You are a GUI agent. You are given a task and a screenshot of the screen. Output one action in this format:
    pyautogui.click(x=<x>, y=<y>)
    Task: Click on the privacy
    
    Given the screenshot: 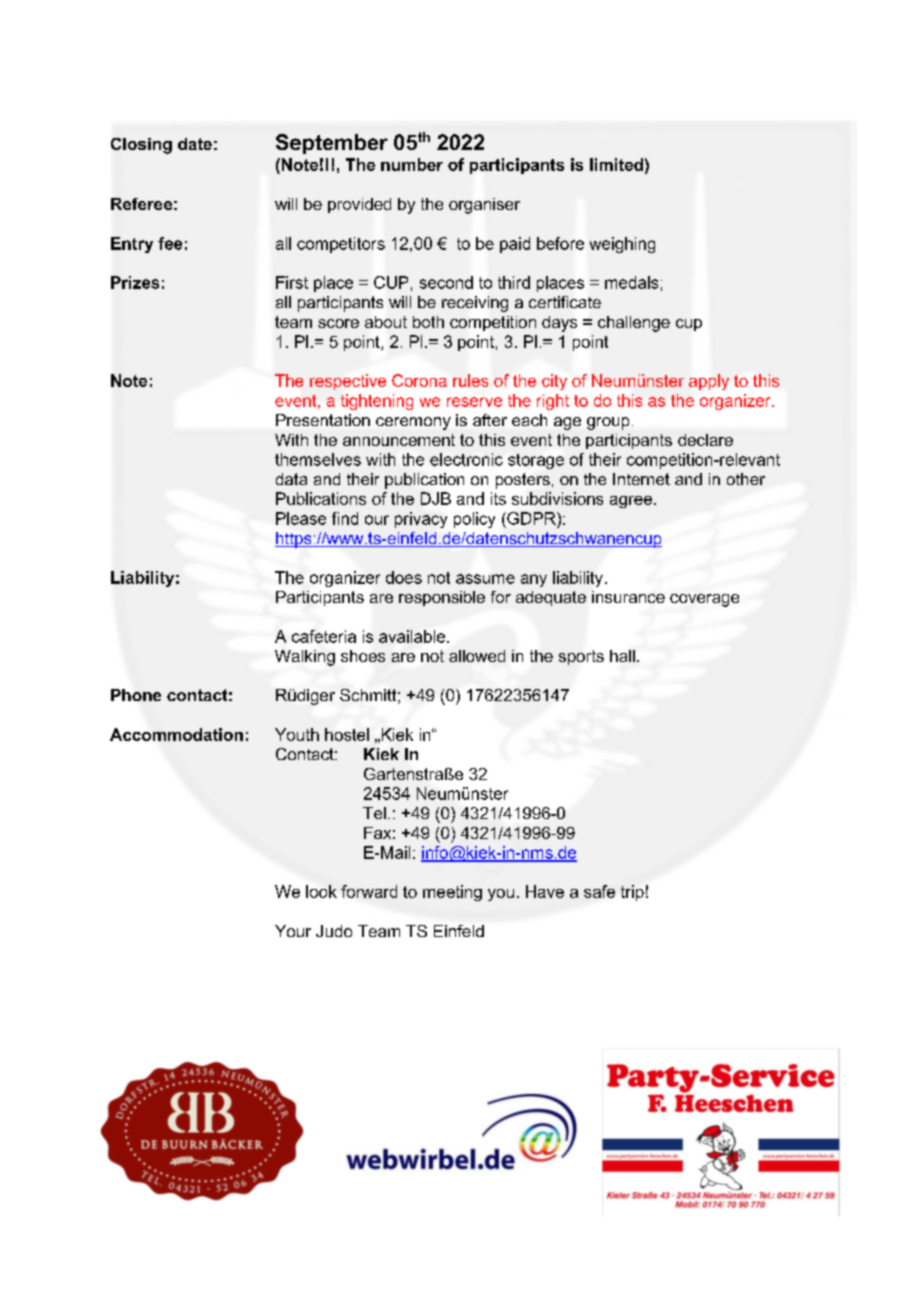 What is the action you would take?
    pyautogui.click(x=421, y=520)
